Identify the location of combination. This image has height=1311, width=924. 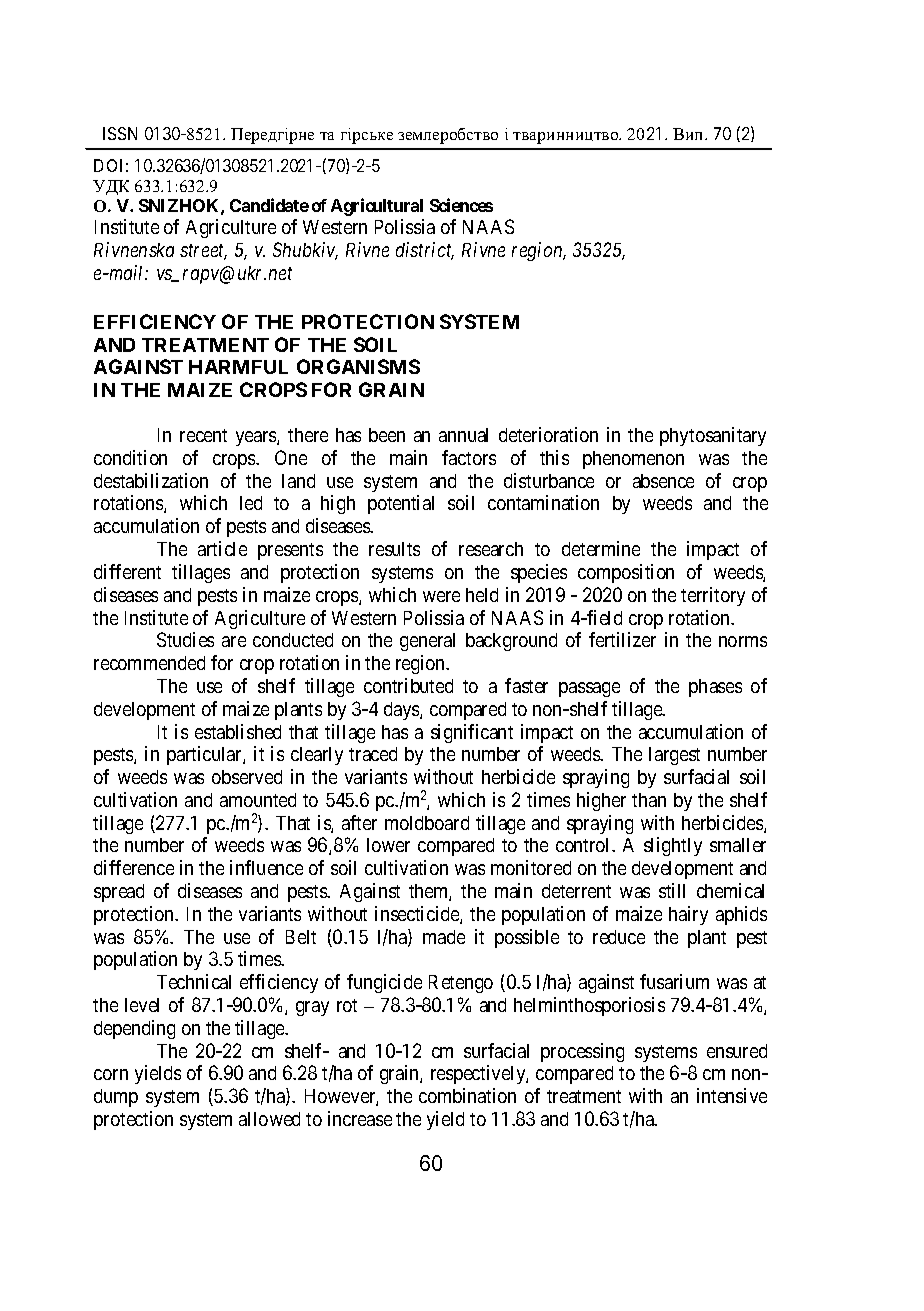
(467, 1095).
